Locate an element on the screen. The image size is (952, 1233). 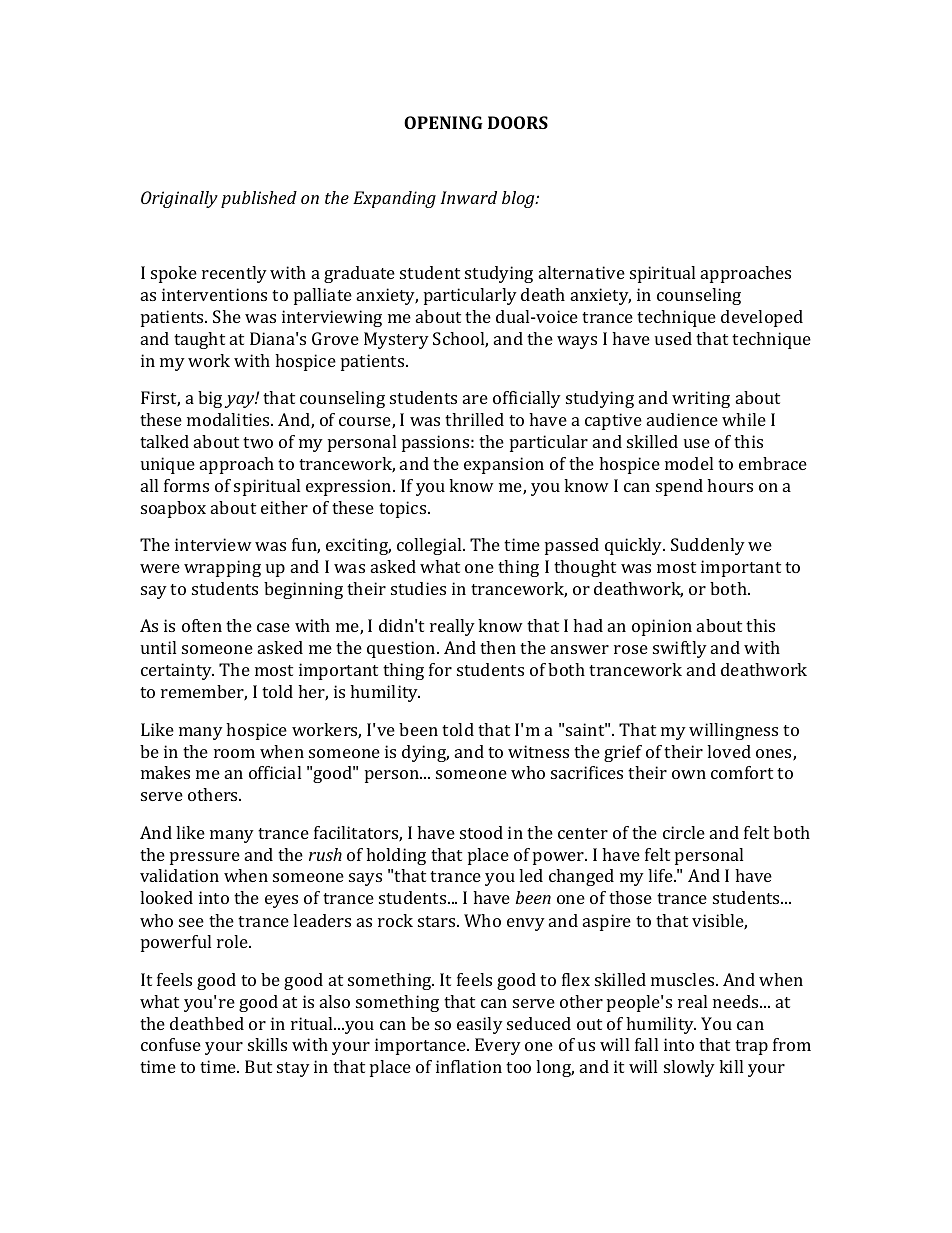
two is located at coordinates (258, 442).
